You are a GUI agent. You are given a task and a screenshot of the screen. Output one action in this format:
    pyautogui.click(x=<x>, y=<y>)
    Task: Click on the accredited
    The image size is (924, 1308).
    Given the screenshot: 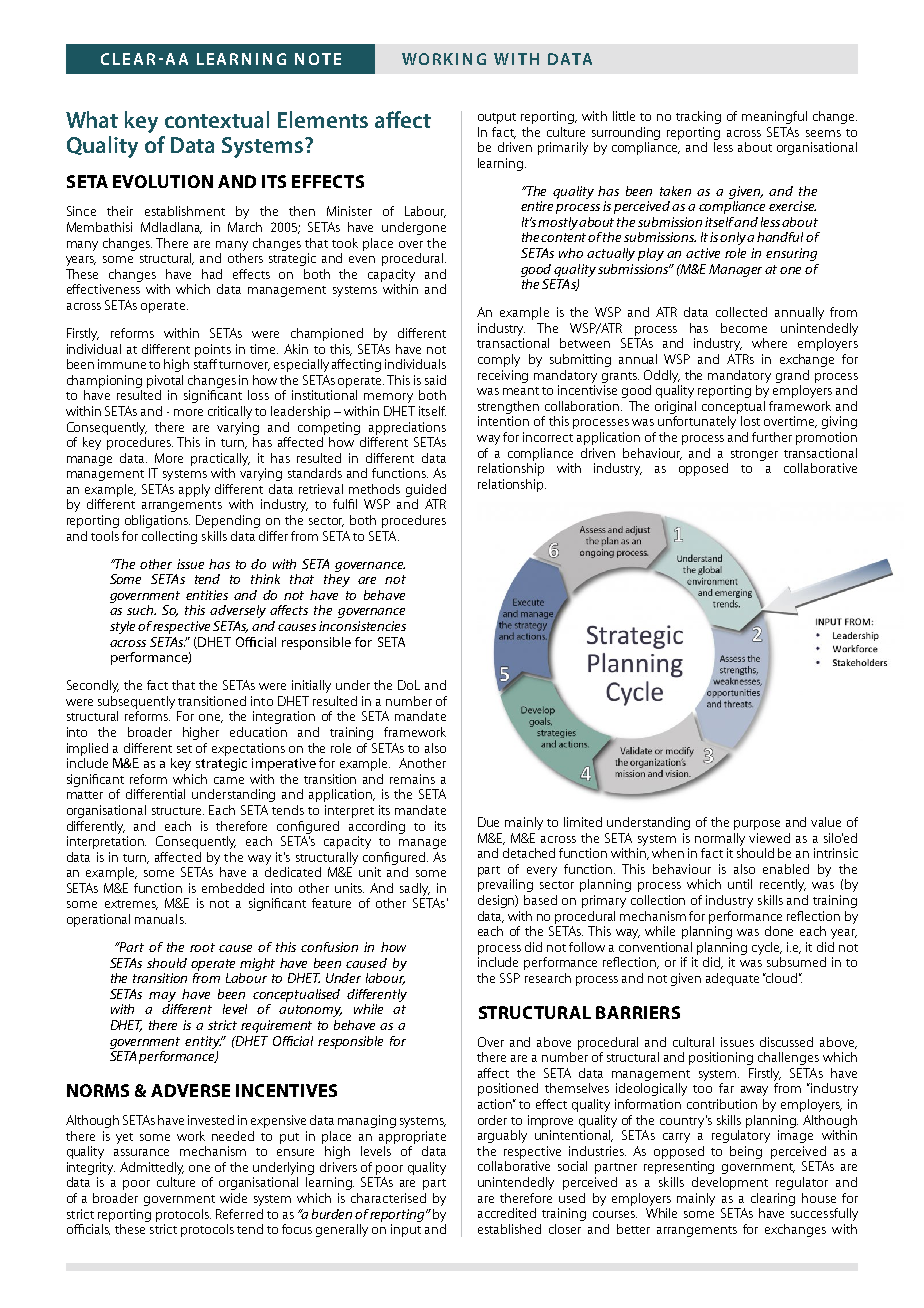 What is the action you would take?
    pyautogui.click(x=507, y=1213)
